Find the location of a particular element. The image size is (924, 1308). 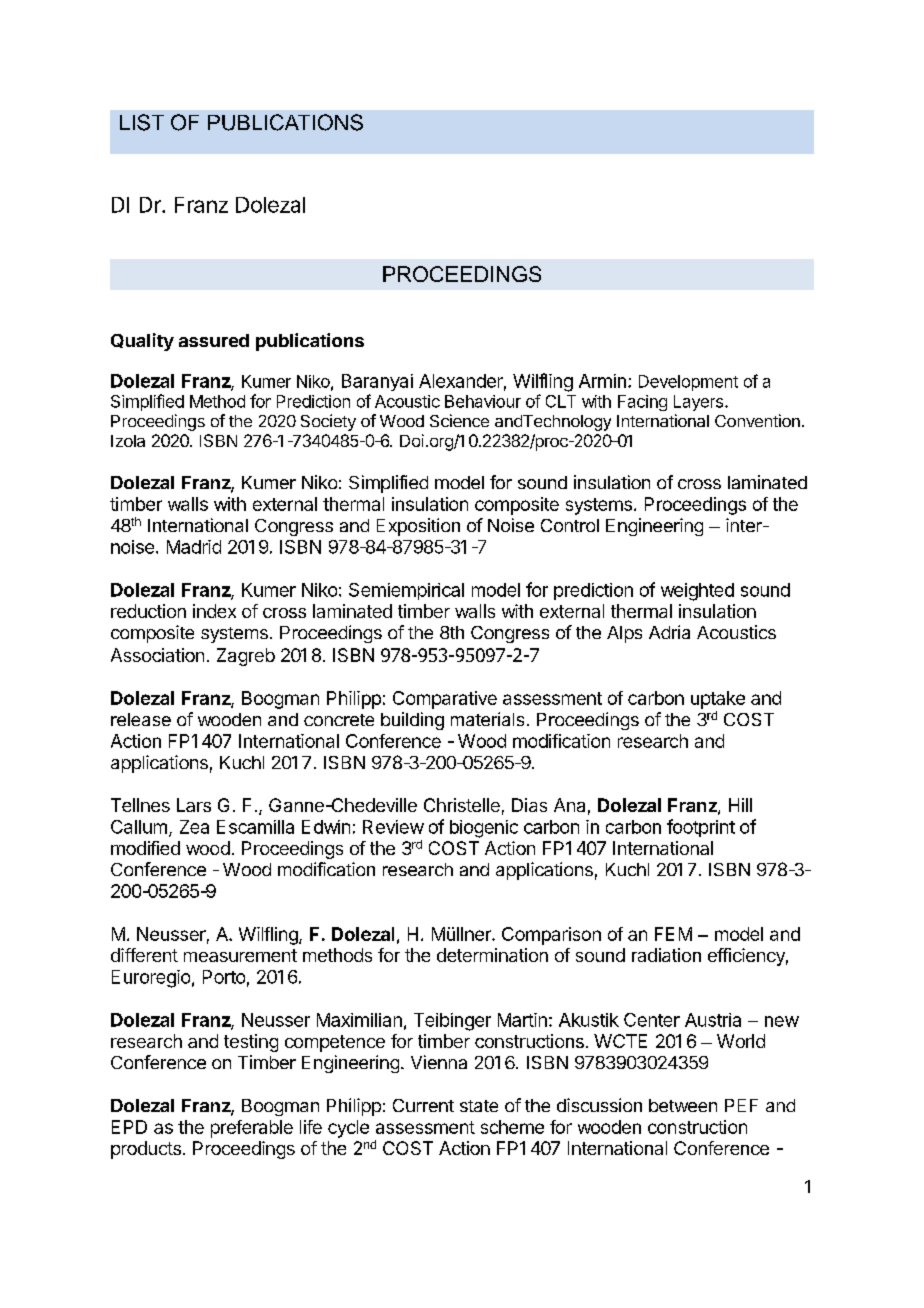

preferable is located at coordinates (252, 1129).
